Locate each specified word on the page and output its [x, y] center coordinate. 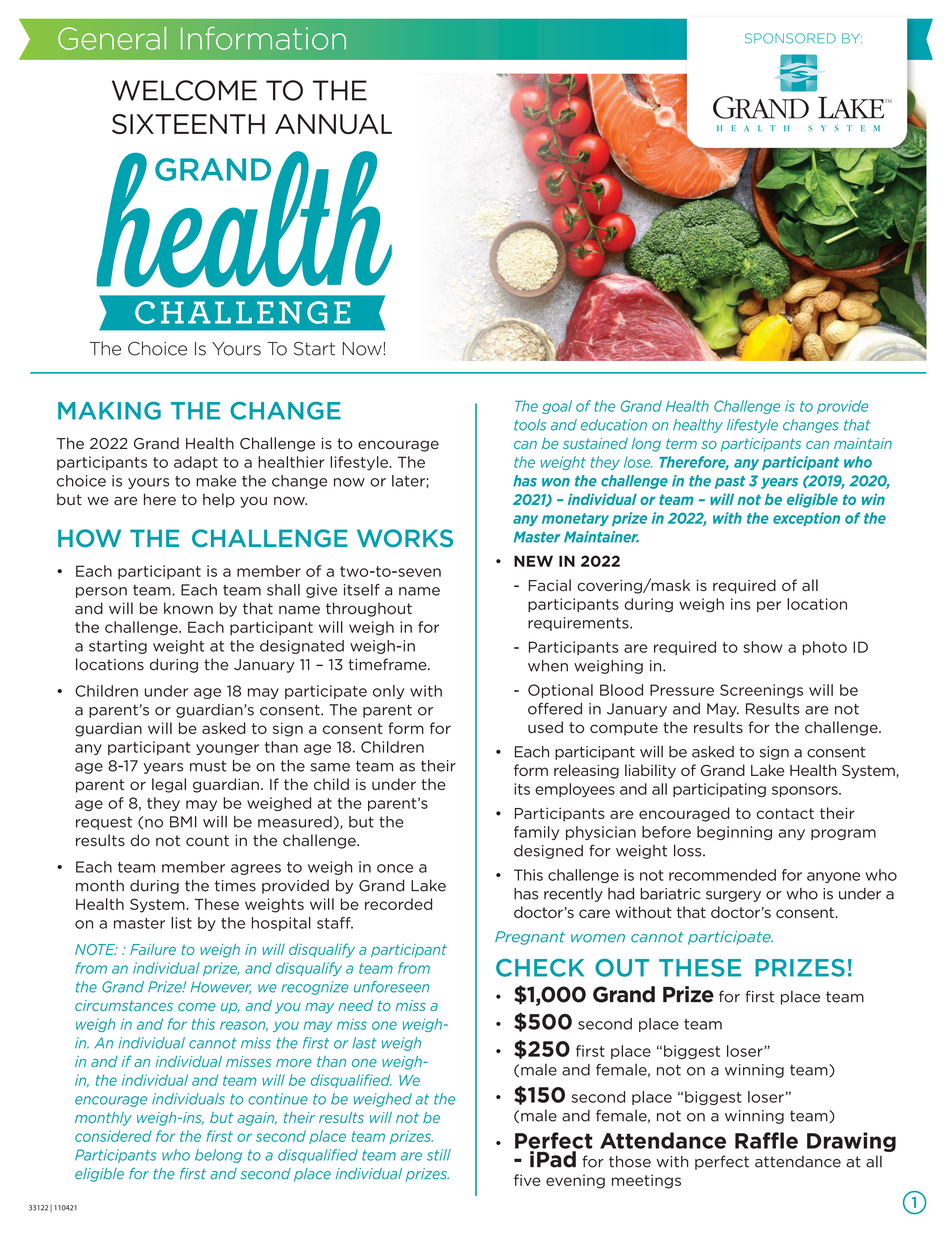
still [439, 1155]
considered [113, 1136]
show [763, 647]
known [188, 608]
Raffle [766, 1140]
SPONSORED [790, 38]
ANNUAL [333, 124]
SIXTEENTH [188, 124]
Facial [550, 585]
